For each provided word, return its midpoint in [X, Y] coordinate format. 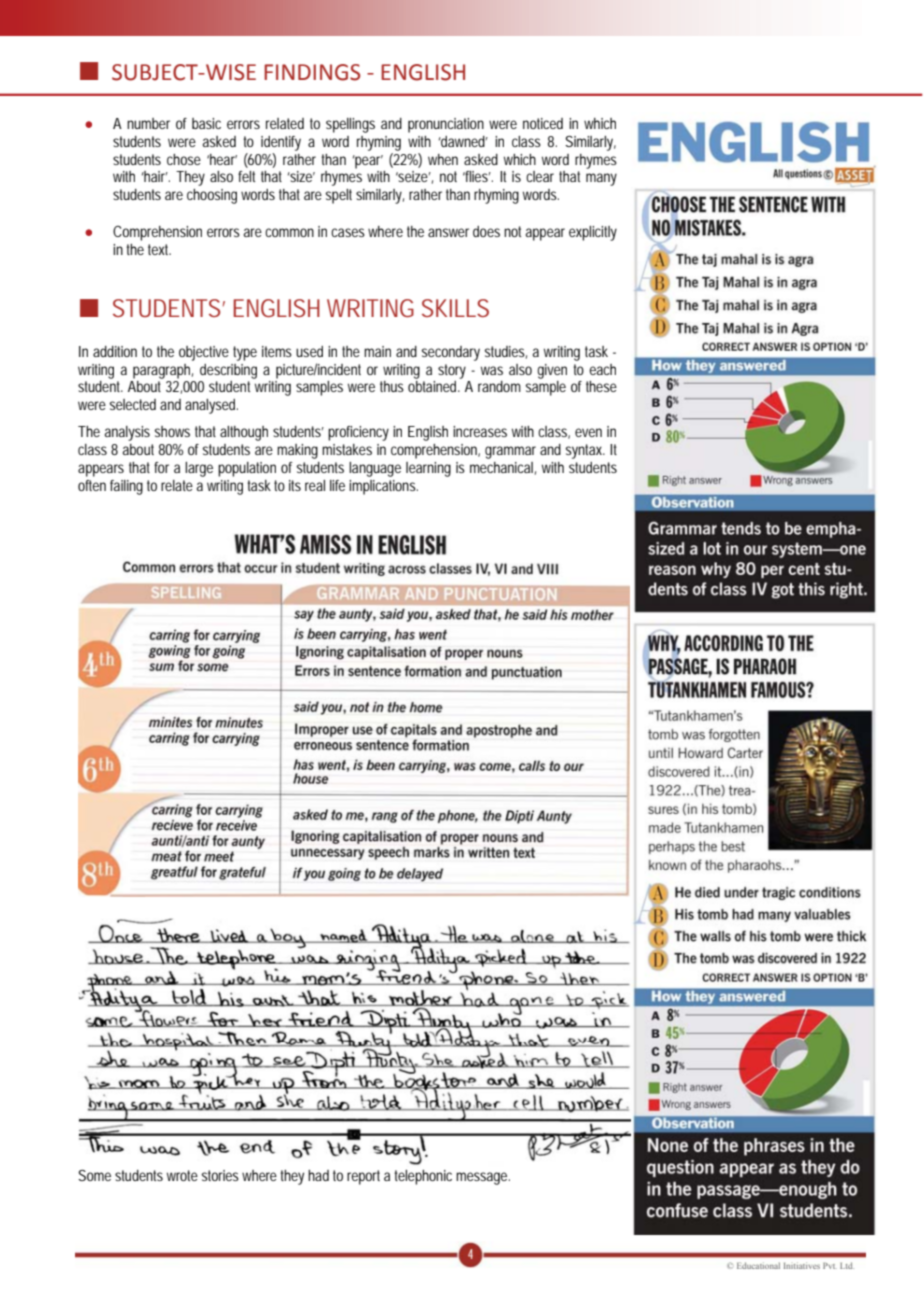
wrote [182, 1175]
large [199, 469]
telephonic [423, 1177]
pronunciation [446, 125]
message [483, 1178]
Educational [758, 1265]
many [601, 179]
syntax [585, 451]
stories [220, 1175]
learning [428, 469]
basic [206, 123]
